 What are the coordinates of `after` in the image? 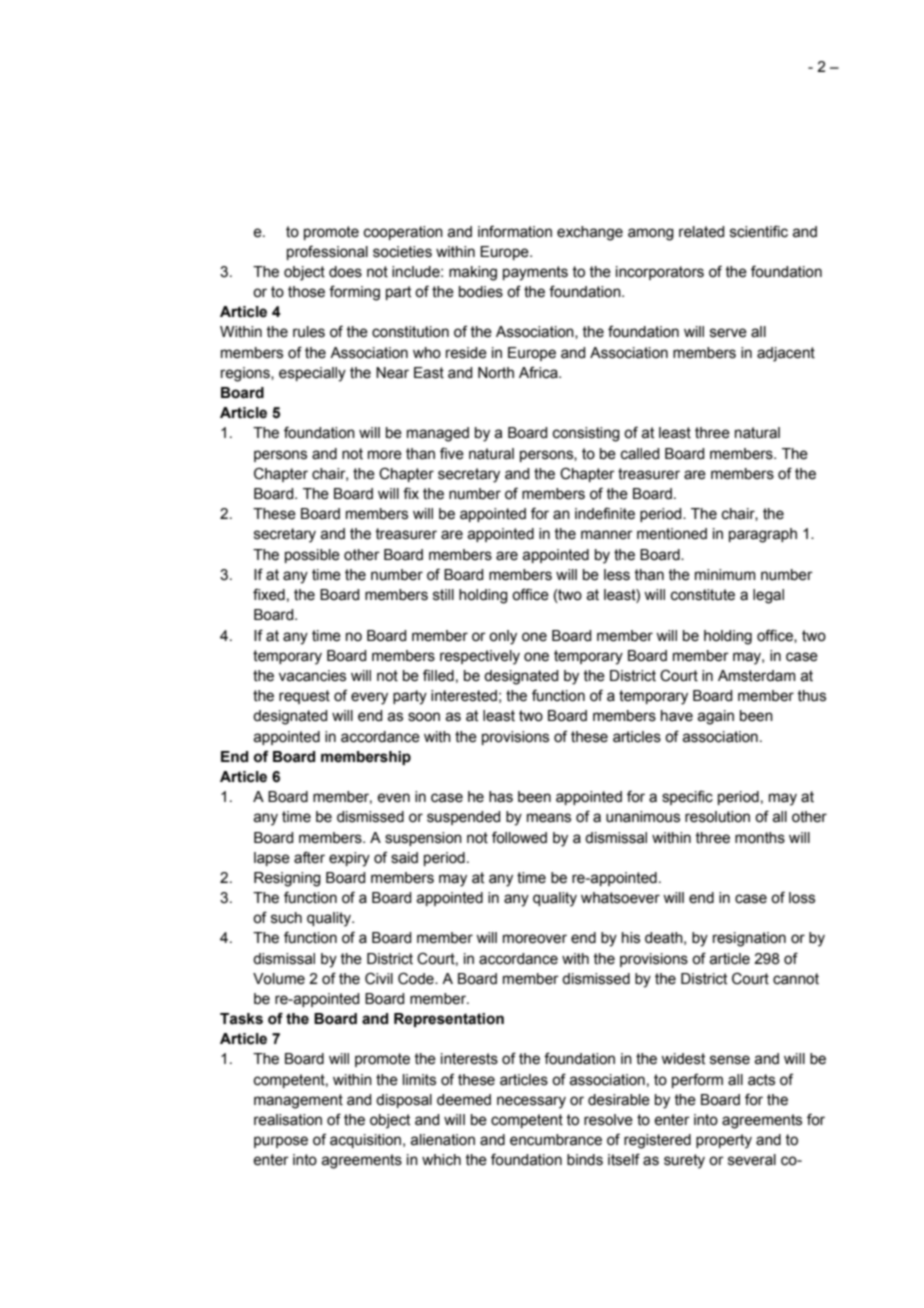 It's located at (309, 857).
